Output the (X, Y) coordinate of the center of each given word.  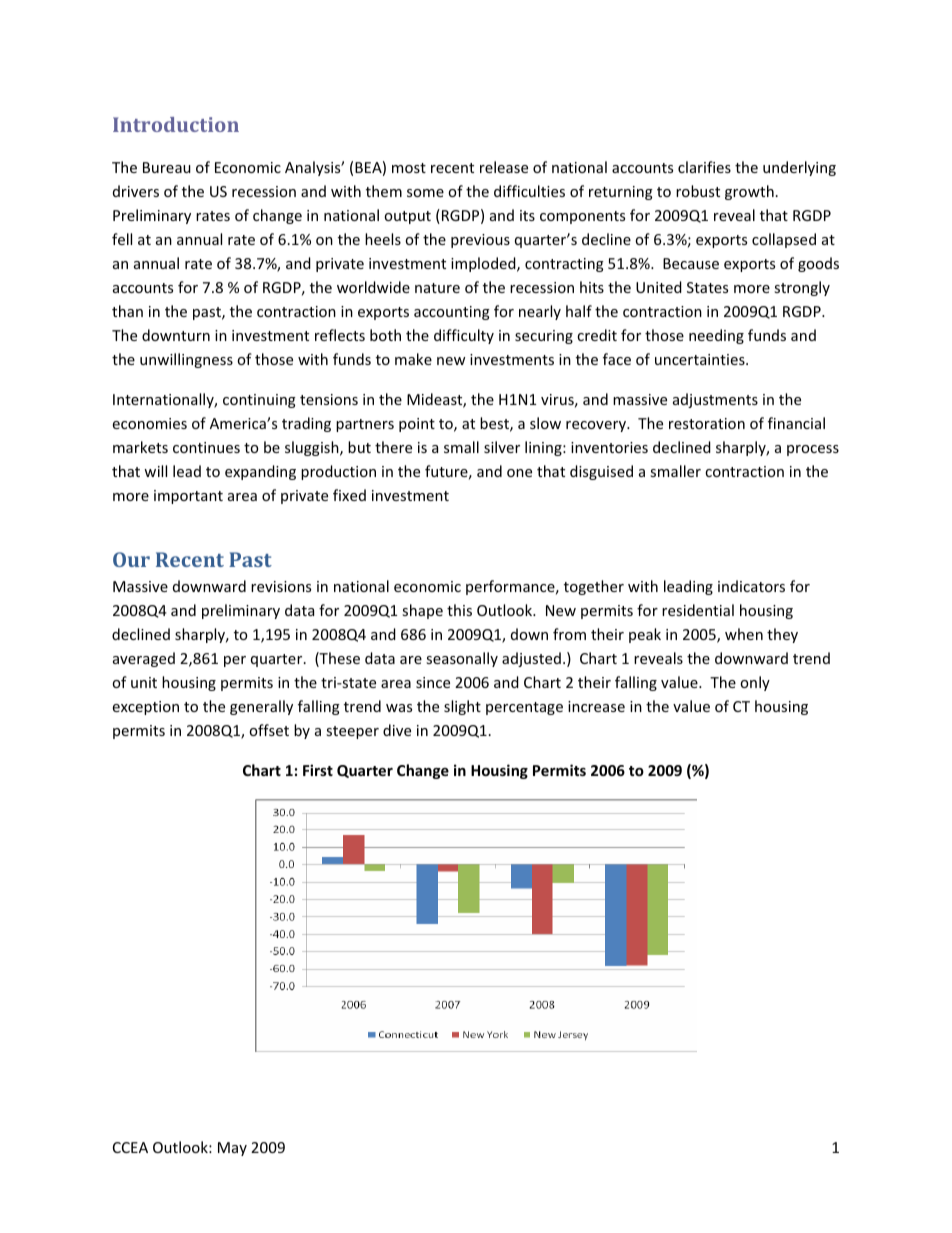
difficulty (464, 336)
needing (716, 336)
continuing (259, 401)
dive (397, 730)
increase (596, 706)
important (188, 497)
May (232, 1149)
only (755, 683)
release (504, 167)
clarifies (704, 167)
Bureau (167, 167)
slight (462, 707)
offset (269, 730)
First (318, 770)
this (459, 610)
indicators (751, 586)
